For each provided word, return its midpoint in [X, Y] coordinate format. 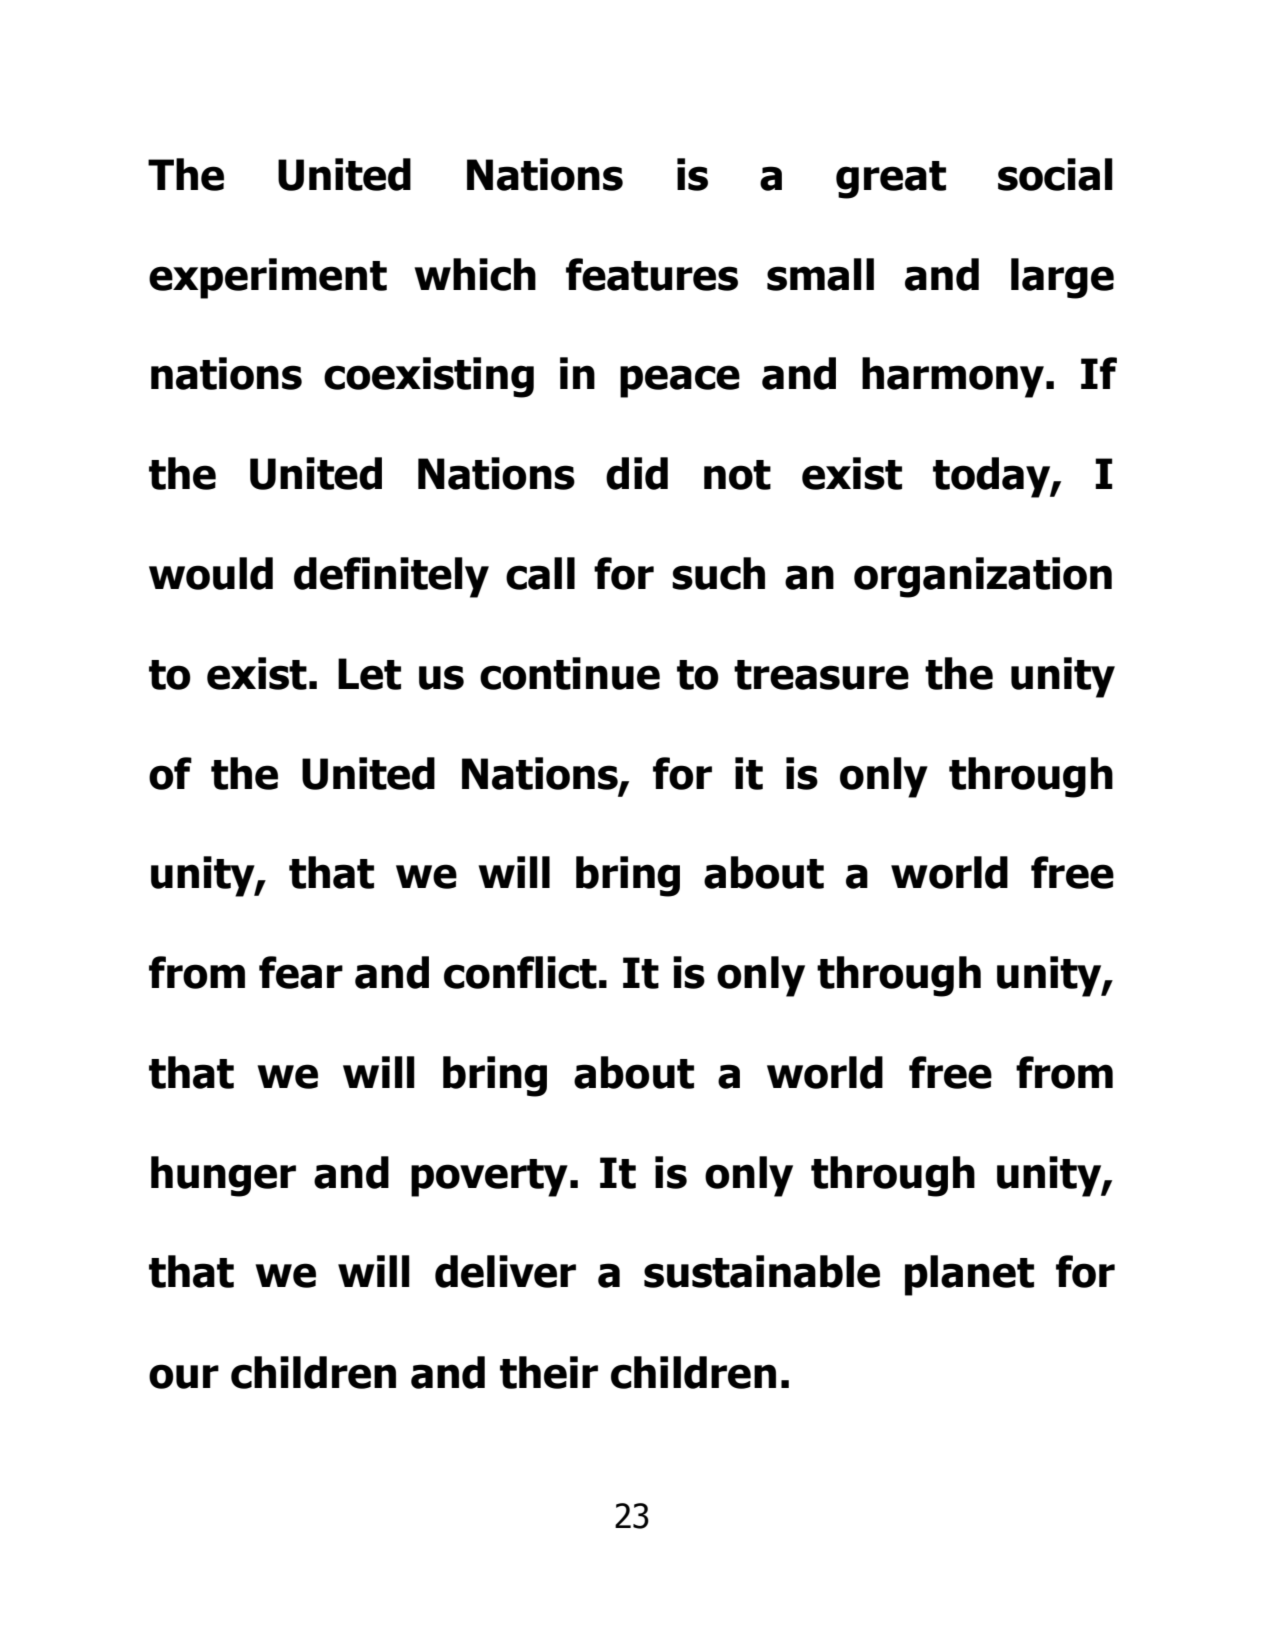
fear [301, 972]
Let [369, 674]
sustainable [762, 1271]
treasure [821, 675]
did [637, 473]
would [211, 573]
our [184, 1376]
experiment [268, 278]
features [652, 274]
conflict [520, 972]
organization [983, 577]
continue [570, 673]
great [891, 180]
